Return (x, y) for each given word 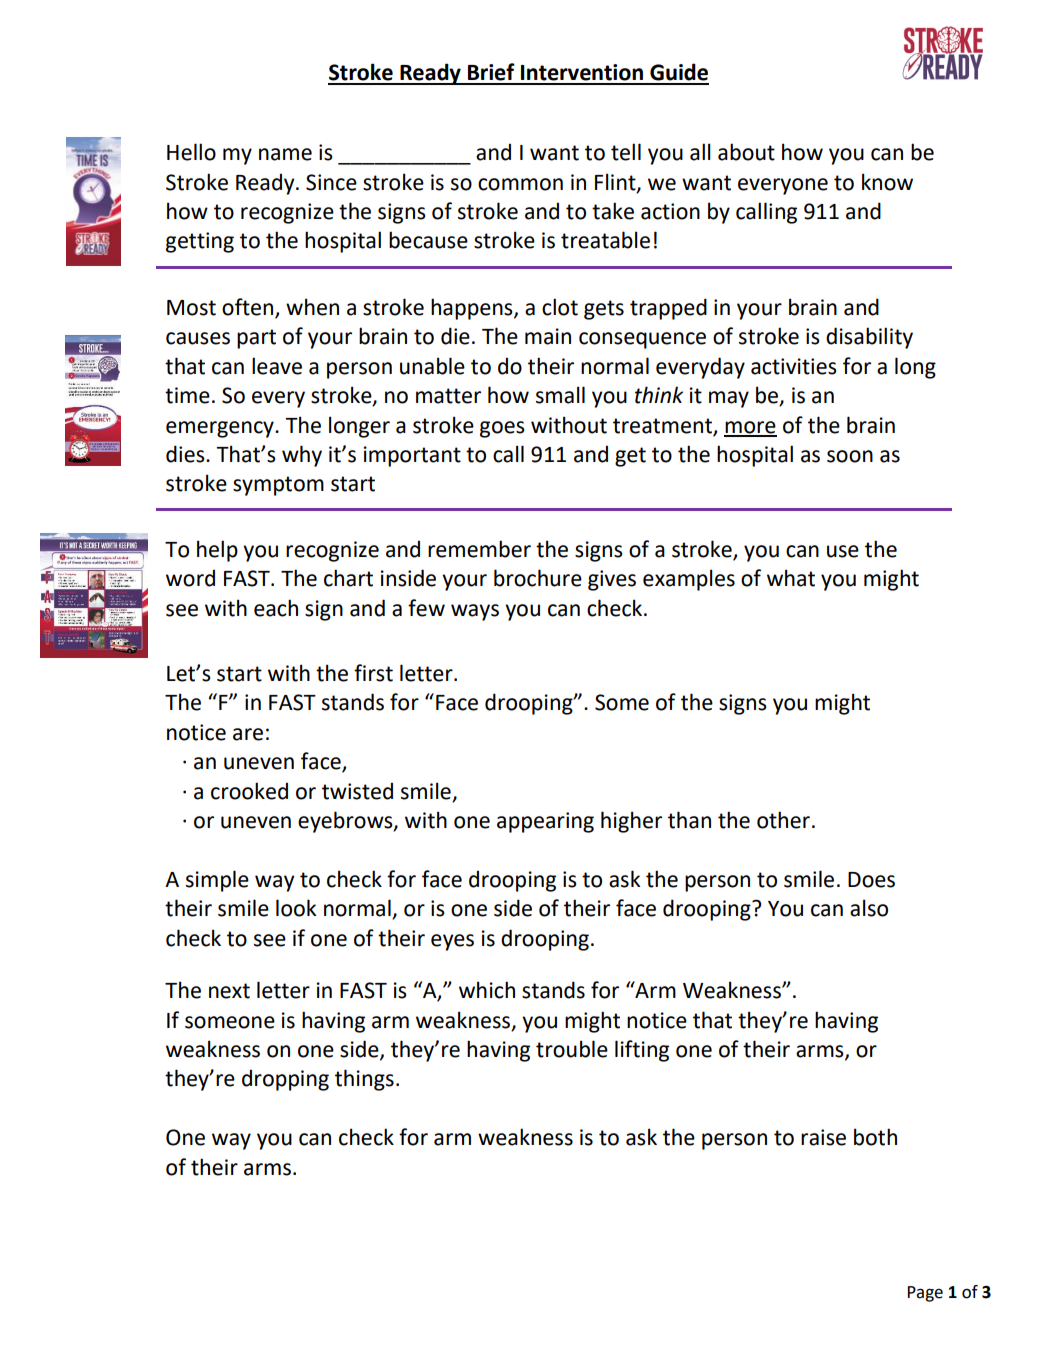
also (869, 908)
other (783, 820)
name (285, 154)
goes (502, 429)
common (520, 184)
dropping (285, 1080)
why (302, 456)
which (487, 990)
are (248, 734)
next (229, 991)
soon (850, 456)
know (887, 182)
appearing (545, 822)
